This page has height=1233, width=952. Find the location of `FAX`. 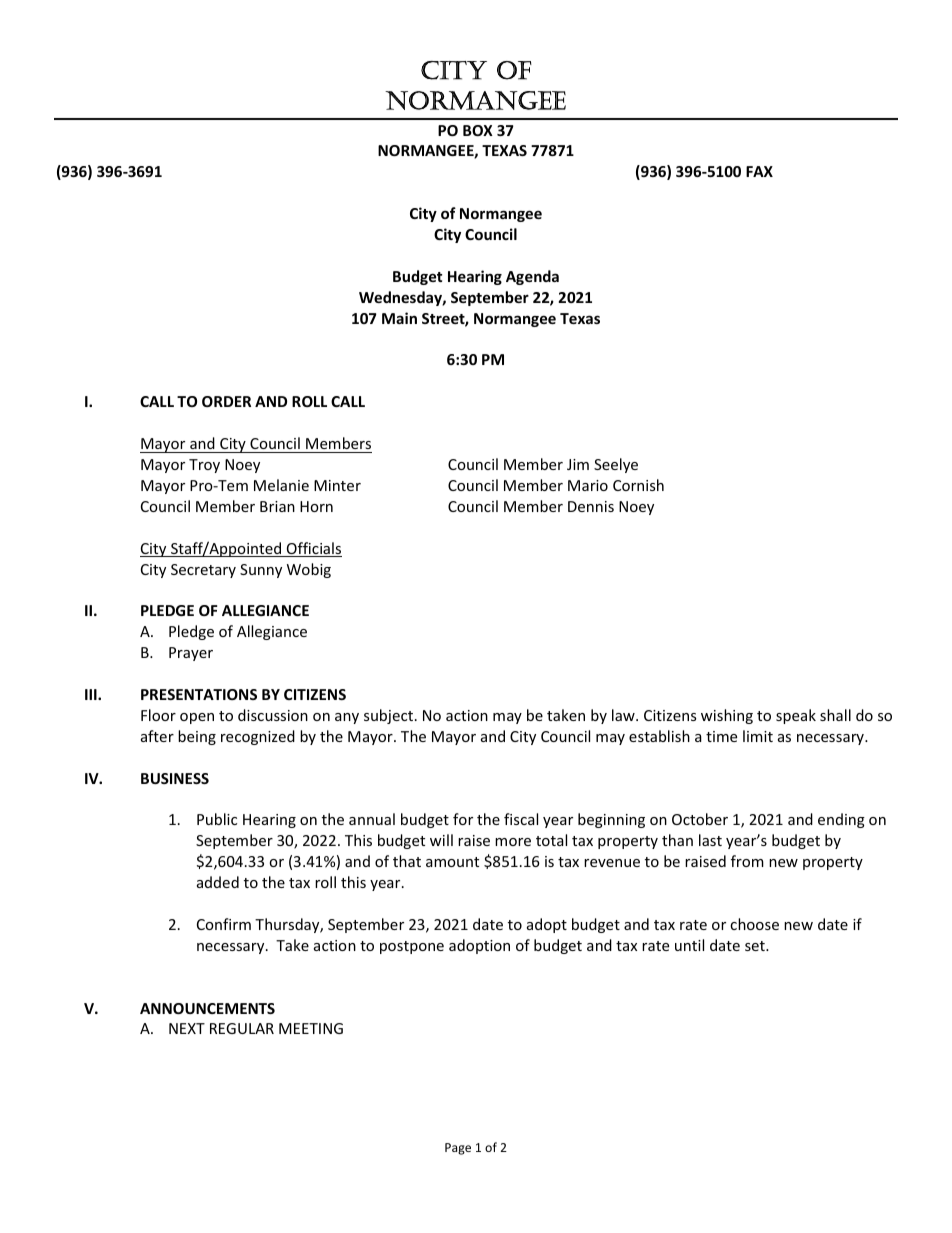

FAX is located at coordinates (759, 171).
